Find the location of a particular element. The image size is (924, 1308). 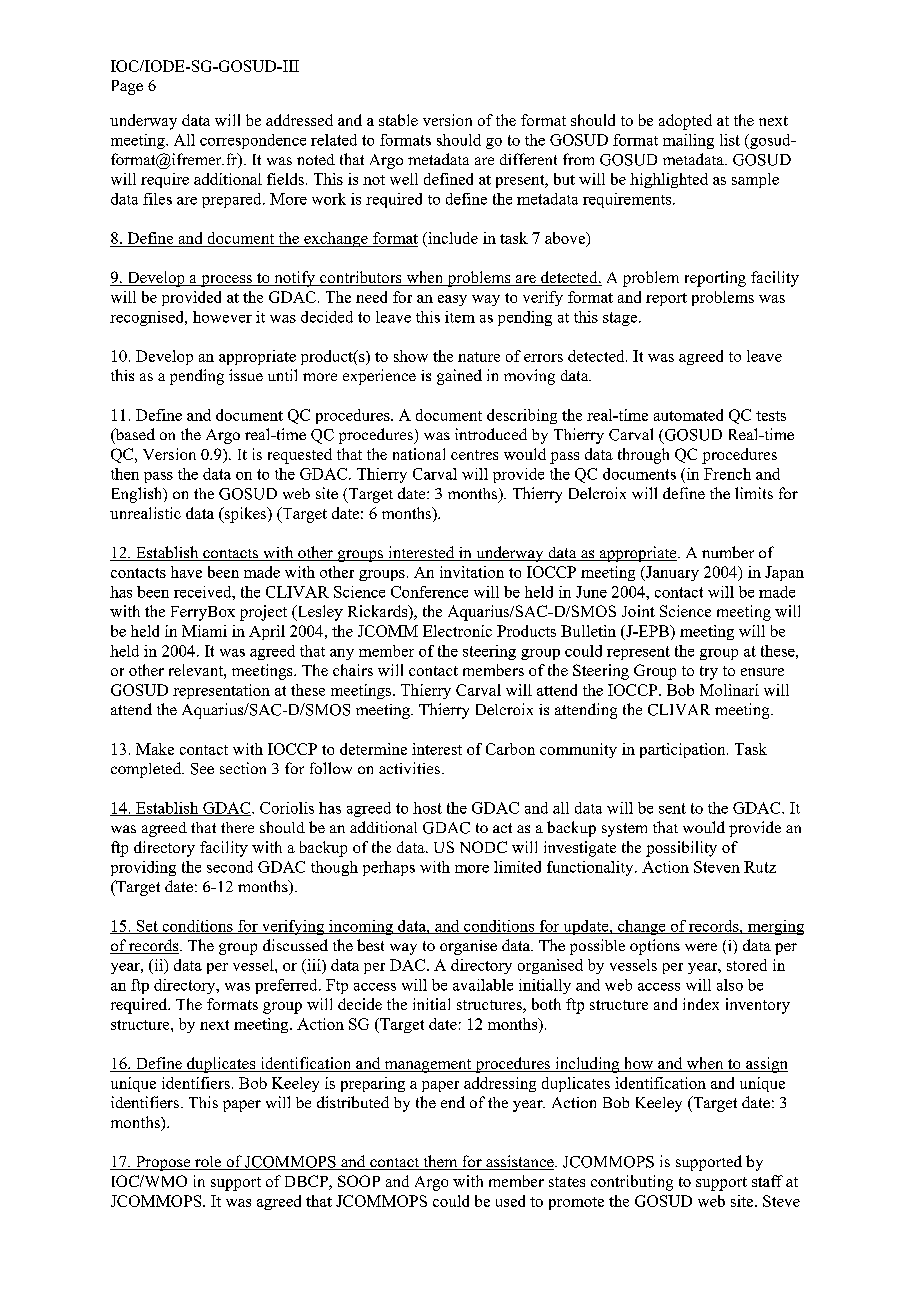

number is located at coordinates (728, 552).
